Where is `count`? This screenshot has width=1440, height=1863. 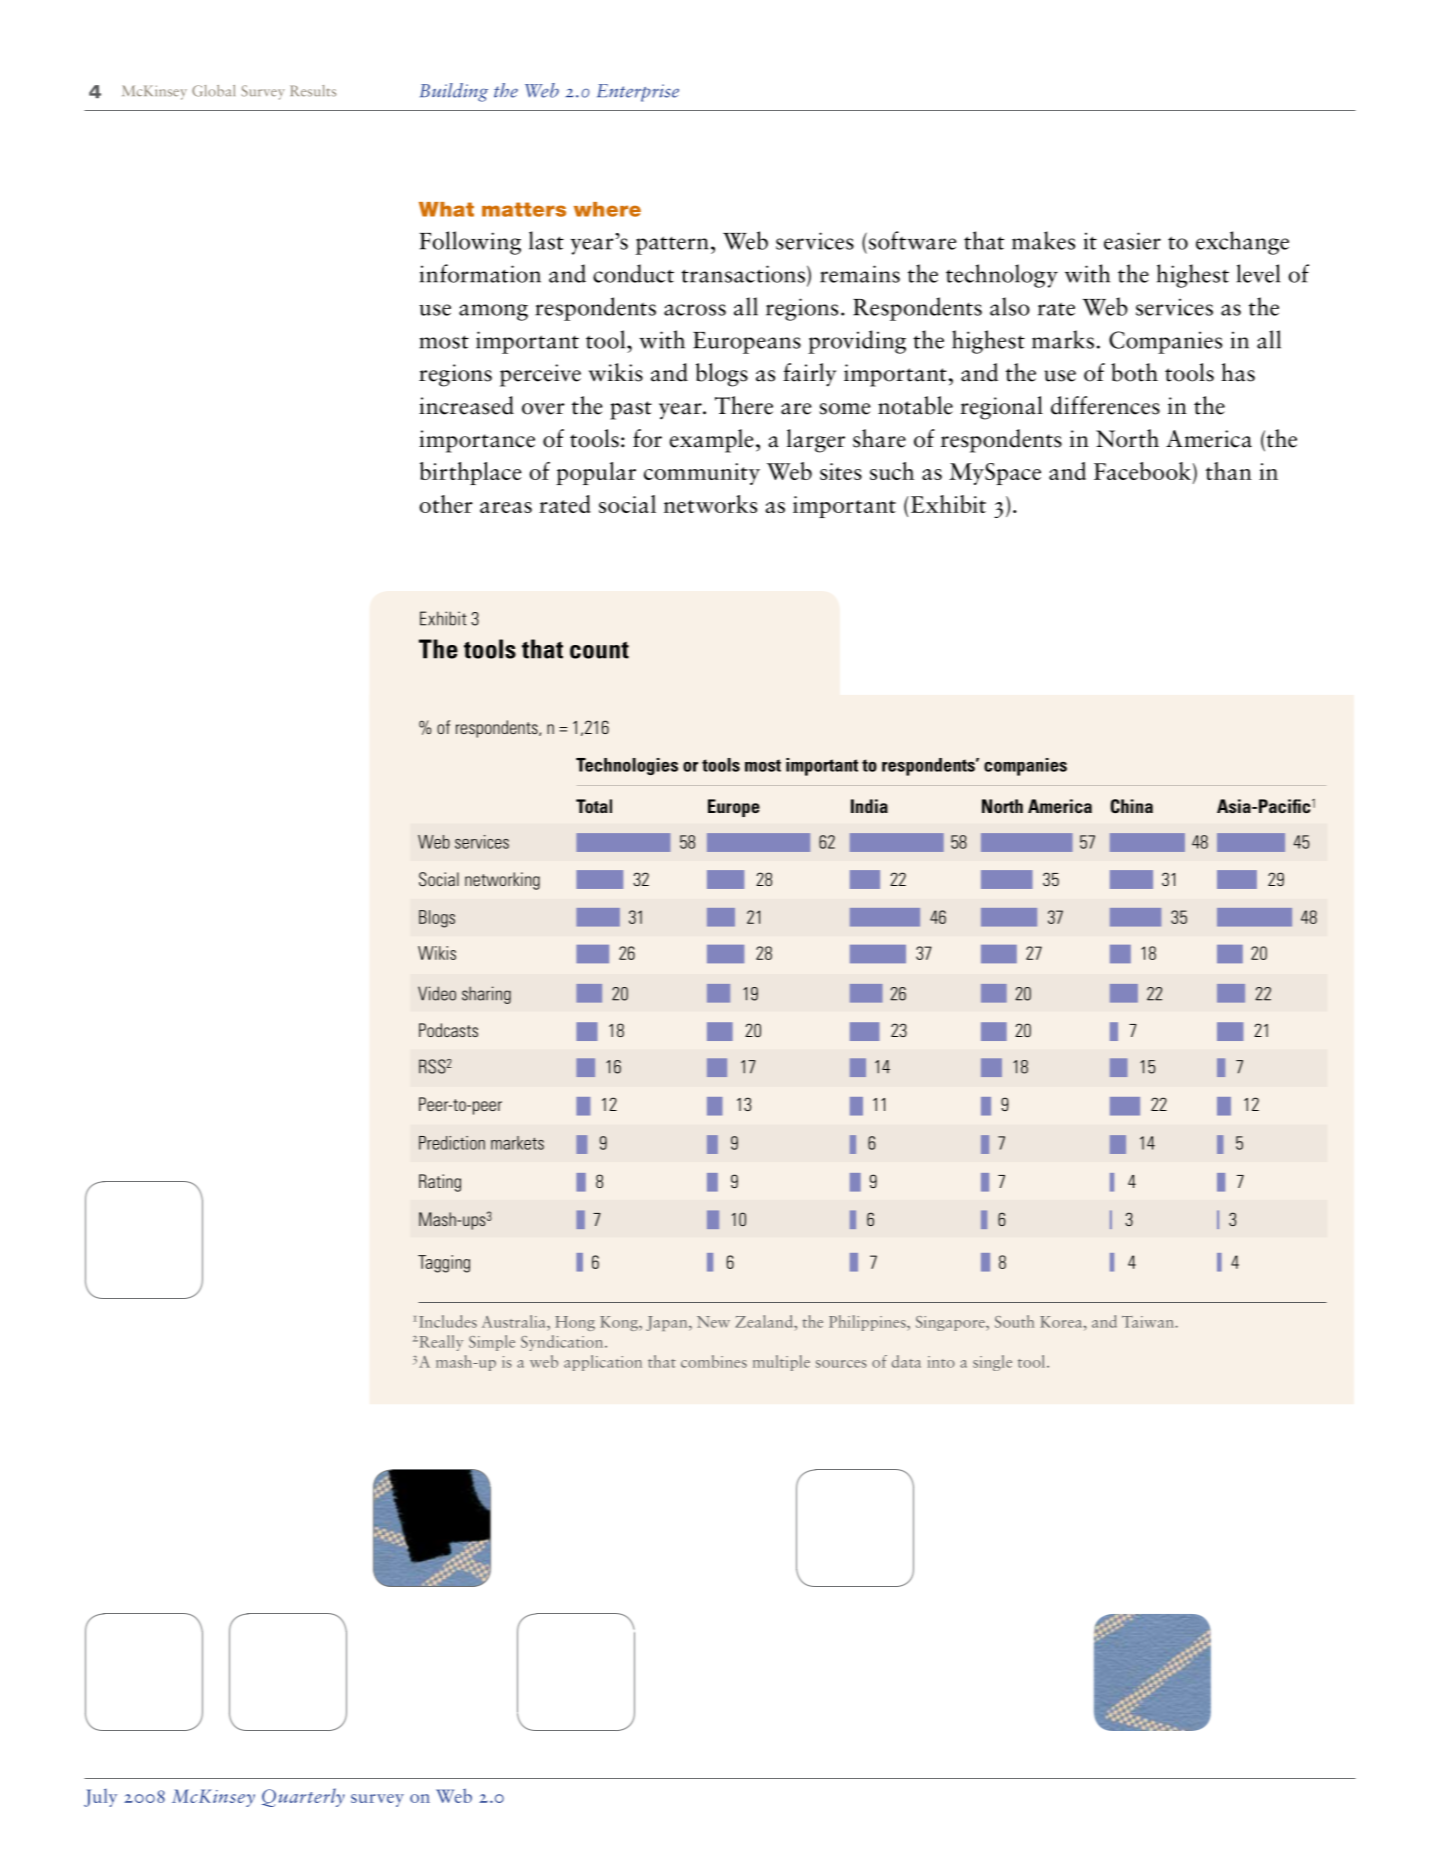
count is located at coordinates (599, 650).
